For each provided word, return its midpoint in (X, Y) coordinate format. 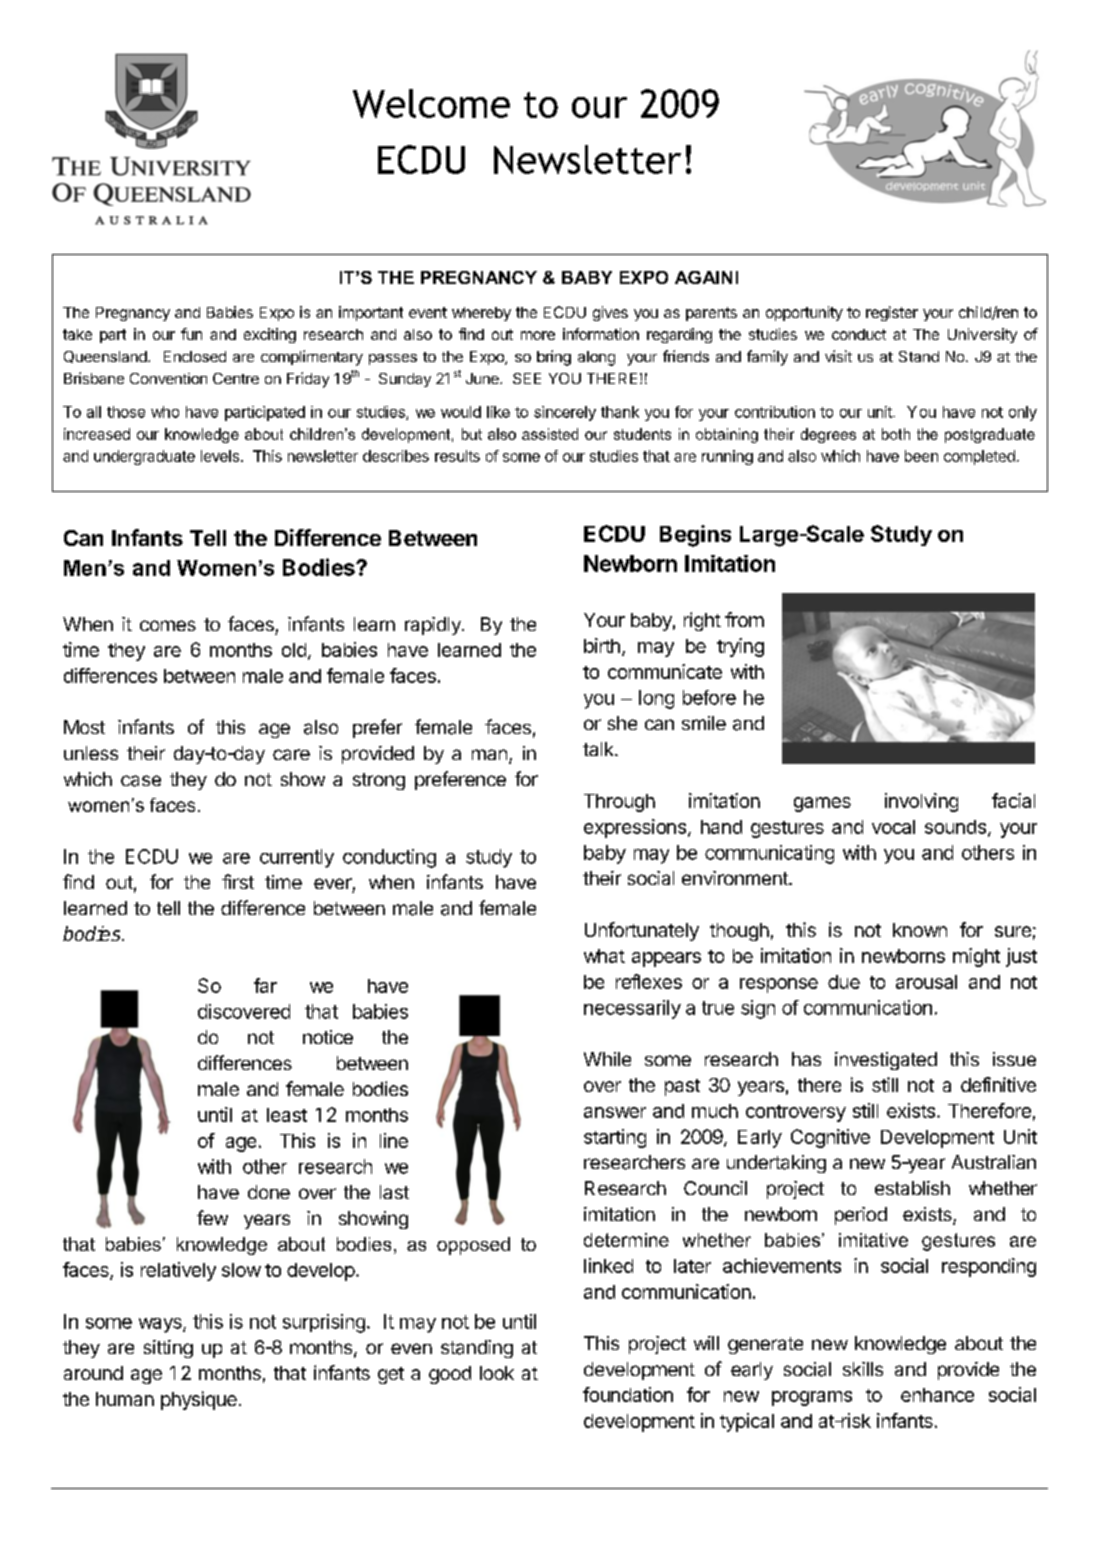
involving (921, 802)
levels (220, 456)
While (607, 1059)
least (287, 1115)
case (141, 781)
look (497, 1373)
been (921, 456)
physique (199, 1400)
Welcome (431, 103)
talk (599, 749)
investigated (886, 1061)
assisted (550, 434)
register (892, 313)
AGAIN (703, 277)
